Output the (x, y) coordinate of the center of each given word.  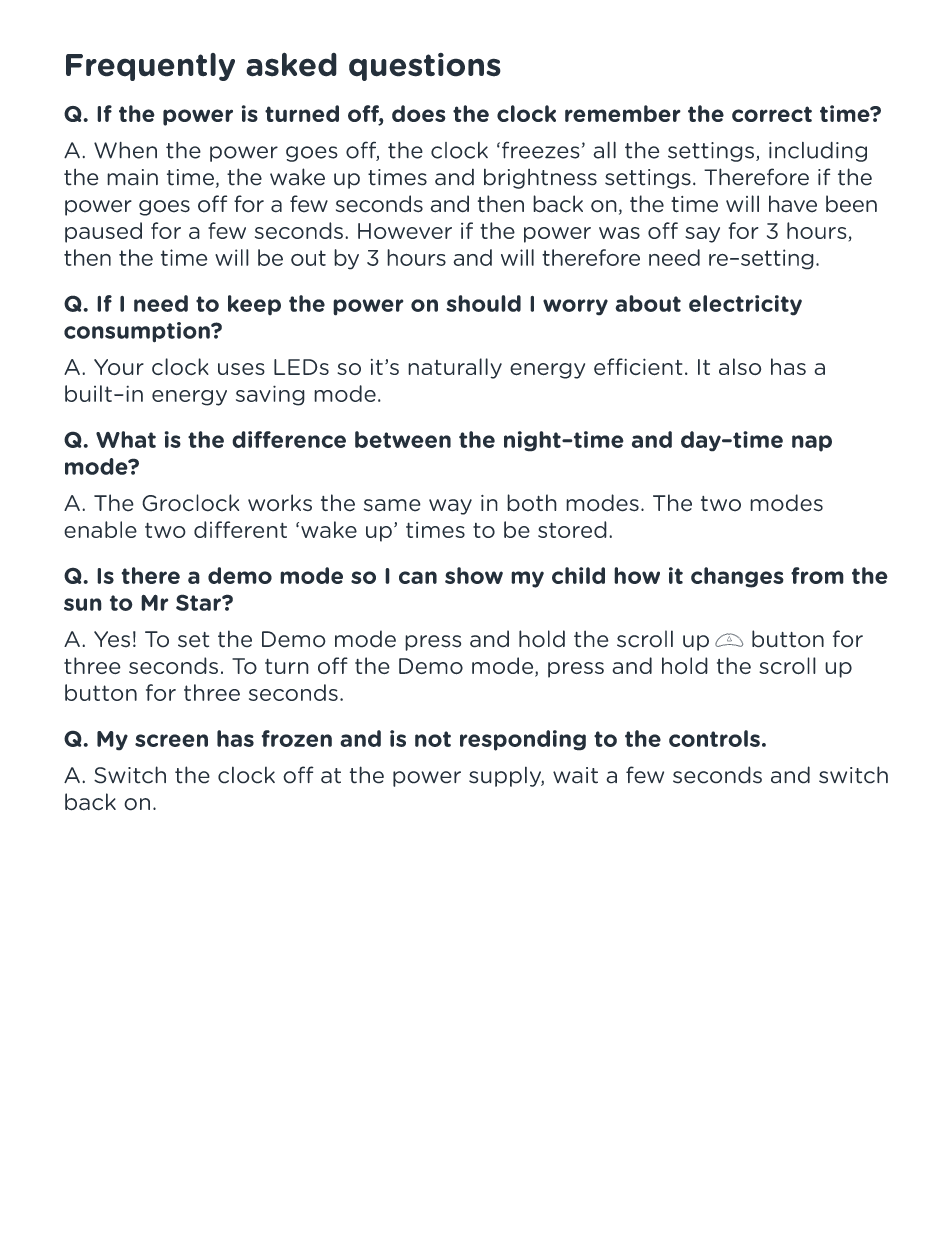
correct (772, 114)
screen (171, 740)
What (126, 439)
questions (425, 67)
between (403, 439)
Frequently (150, 67)
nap (812, 443)
